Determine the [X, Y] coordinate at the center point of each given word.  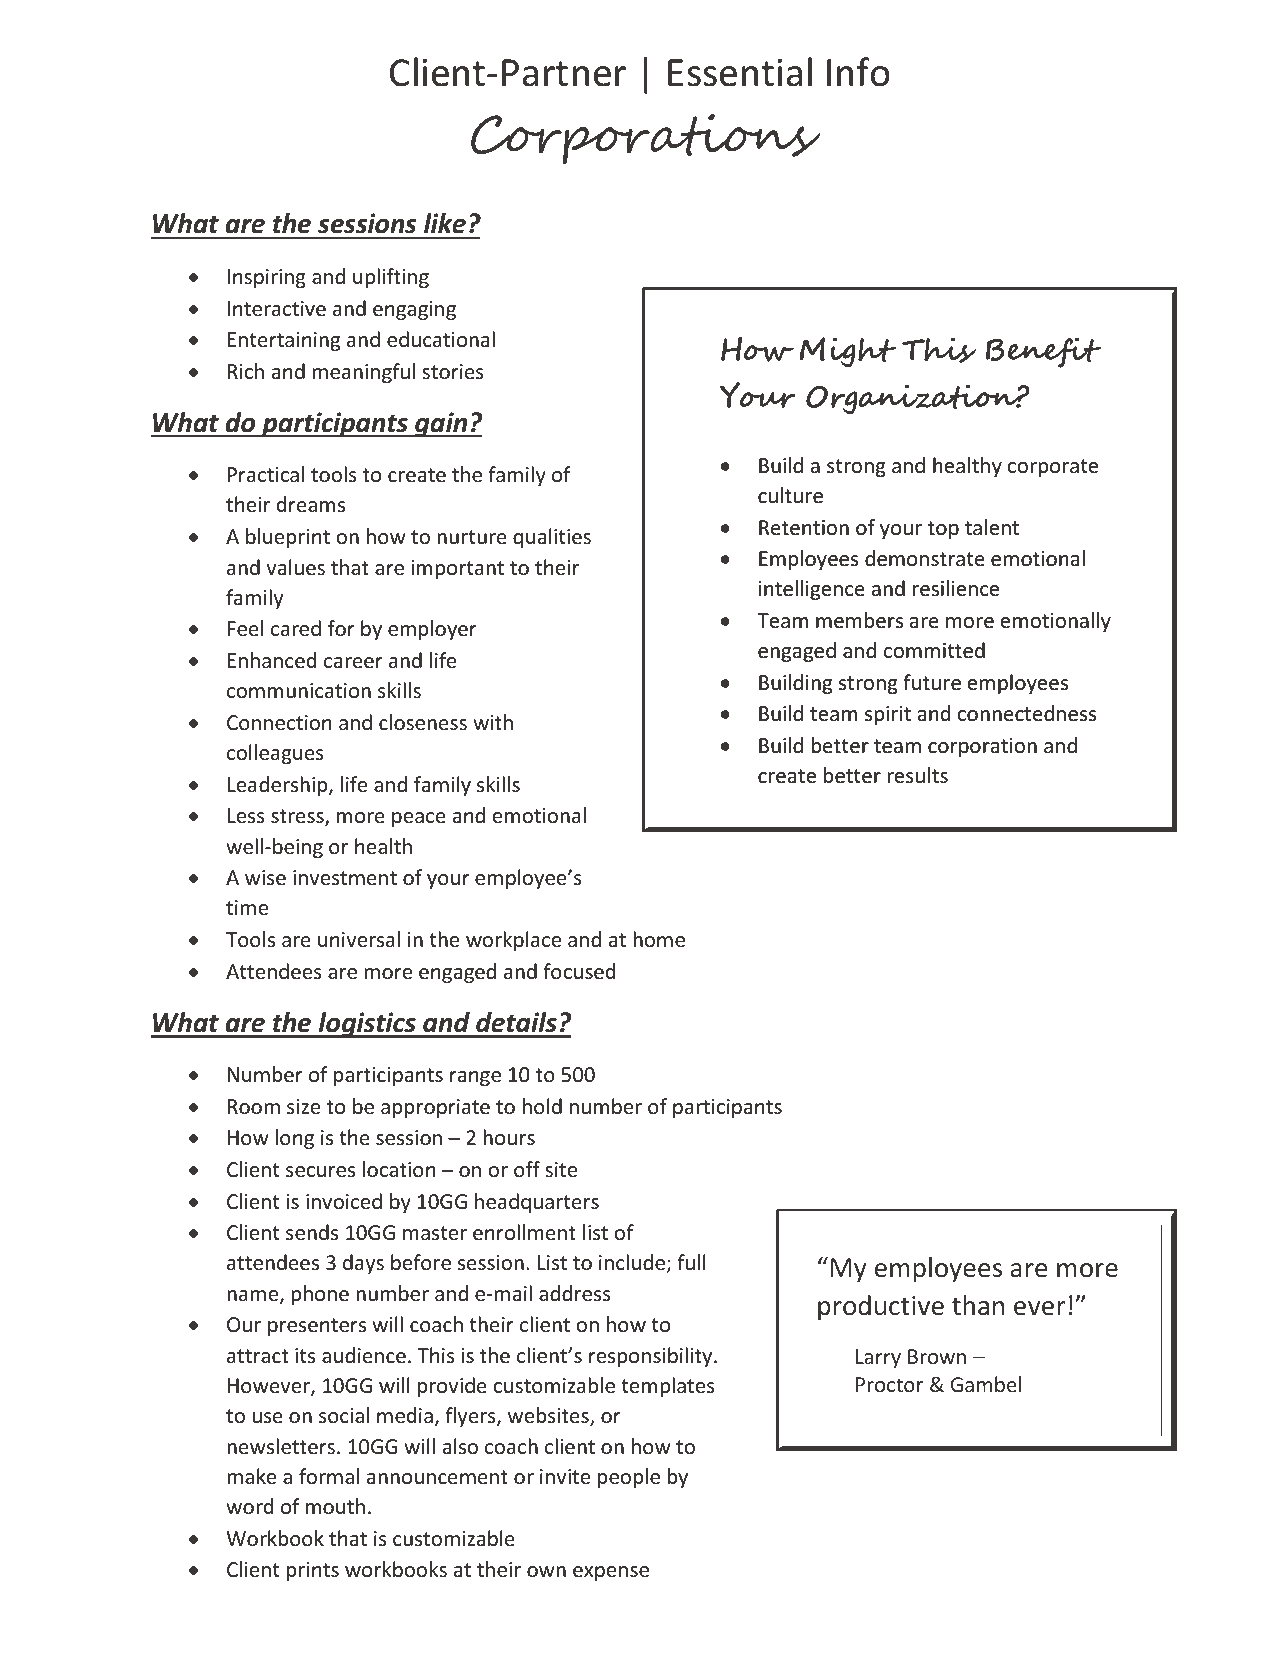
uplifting [391, 278]
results [917, 775]
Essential [740, 72]
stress [298, 817]
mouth [335, 1506]
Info [858, 72]
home [659, 939]
